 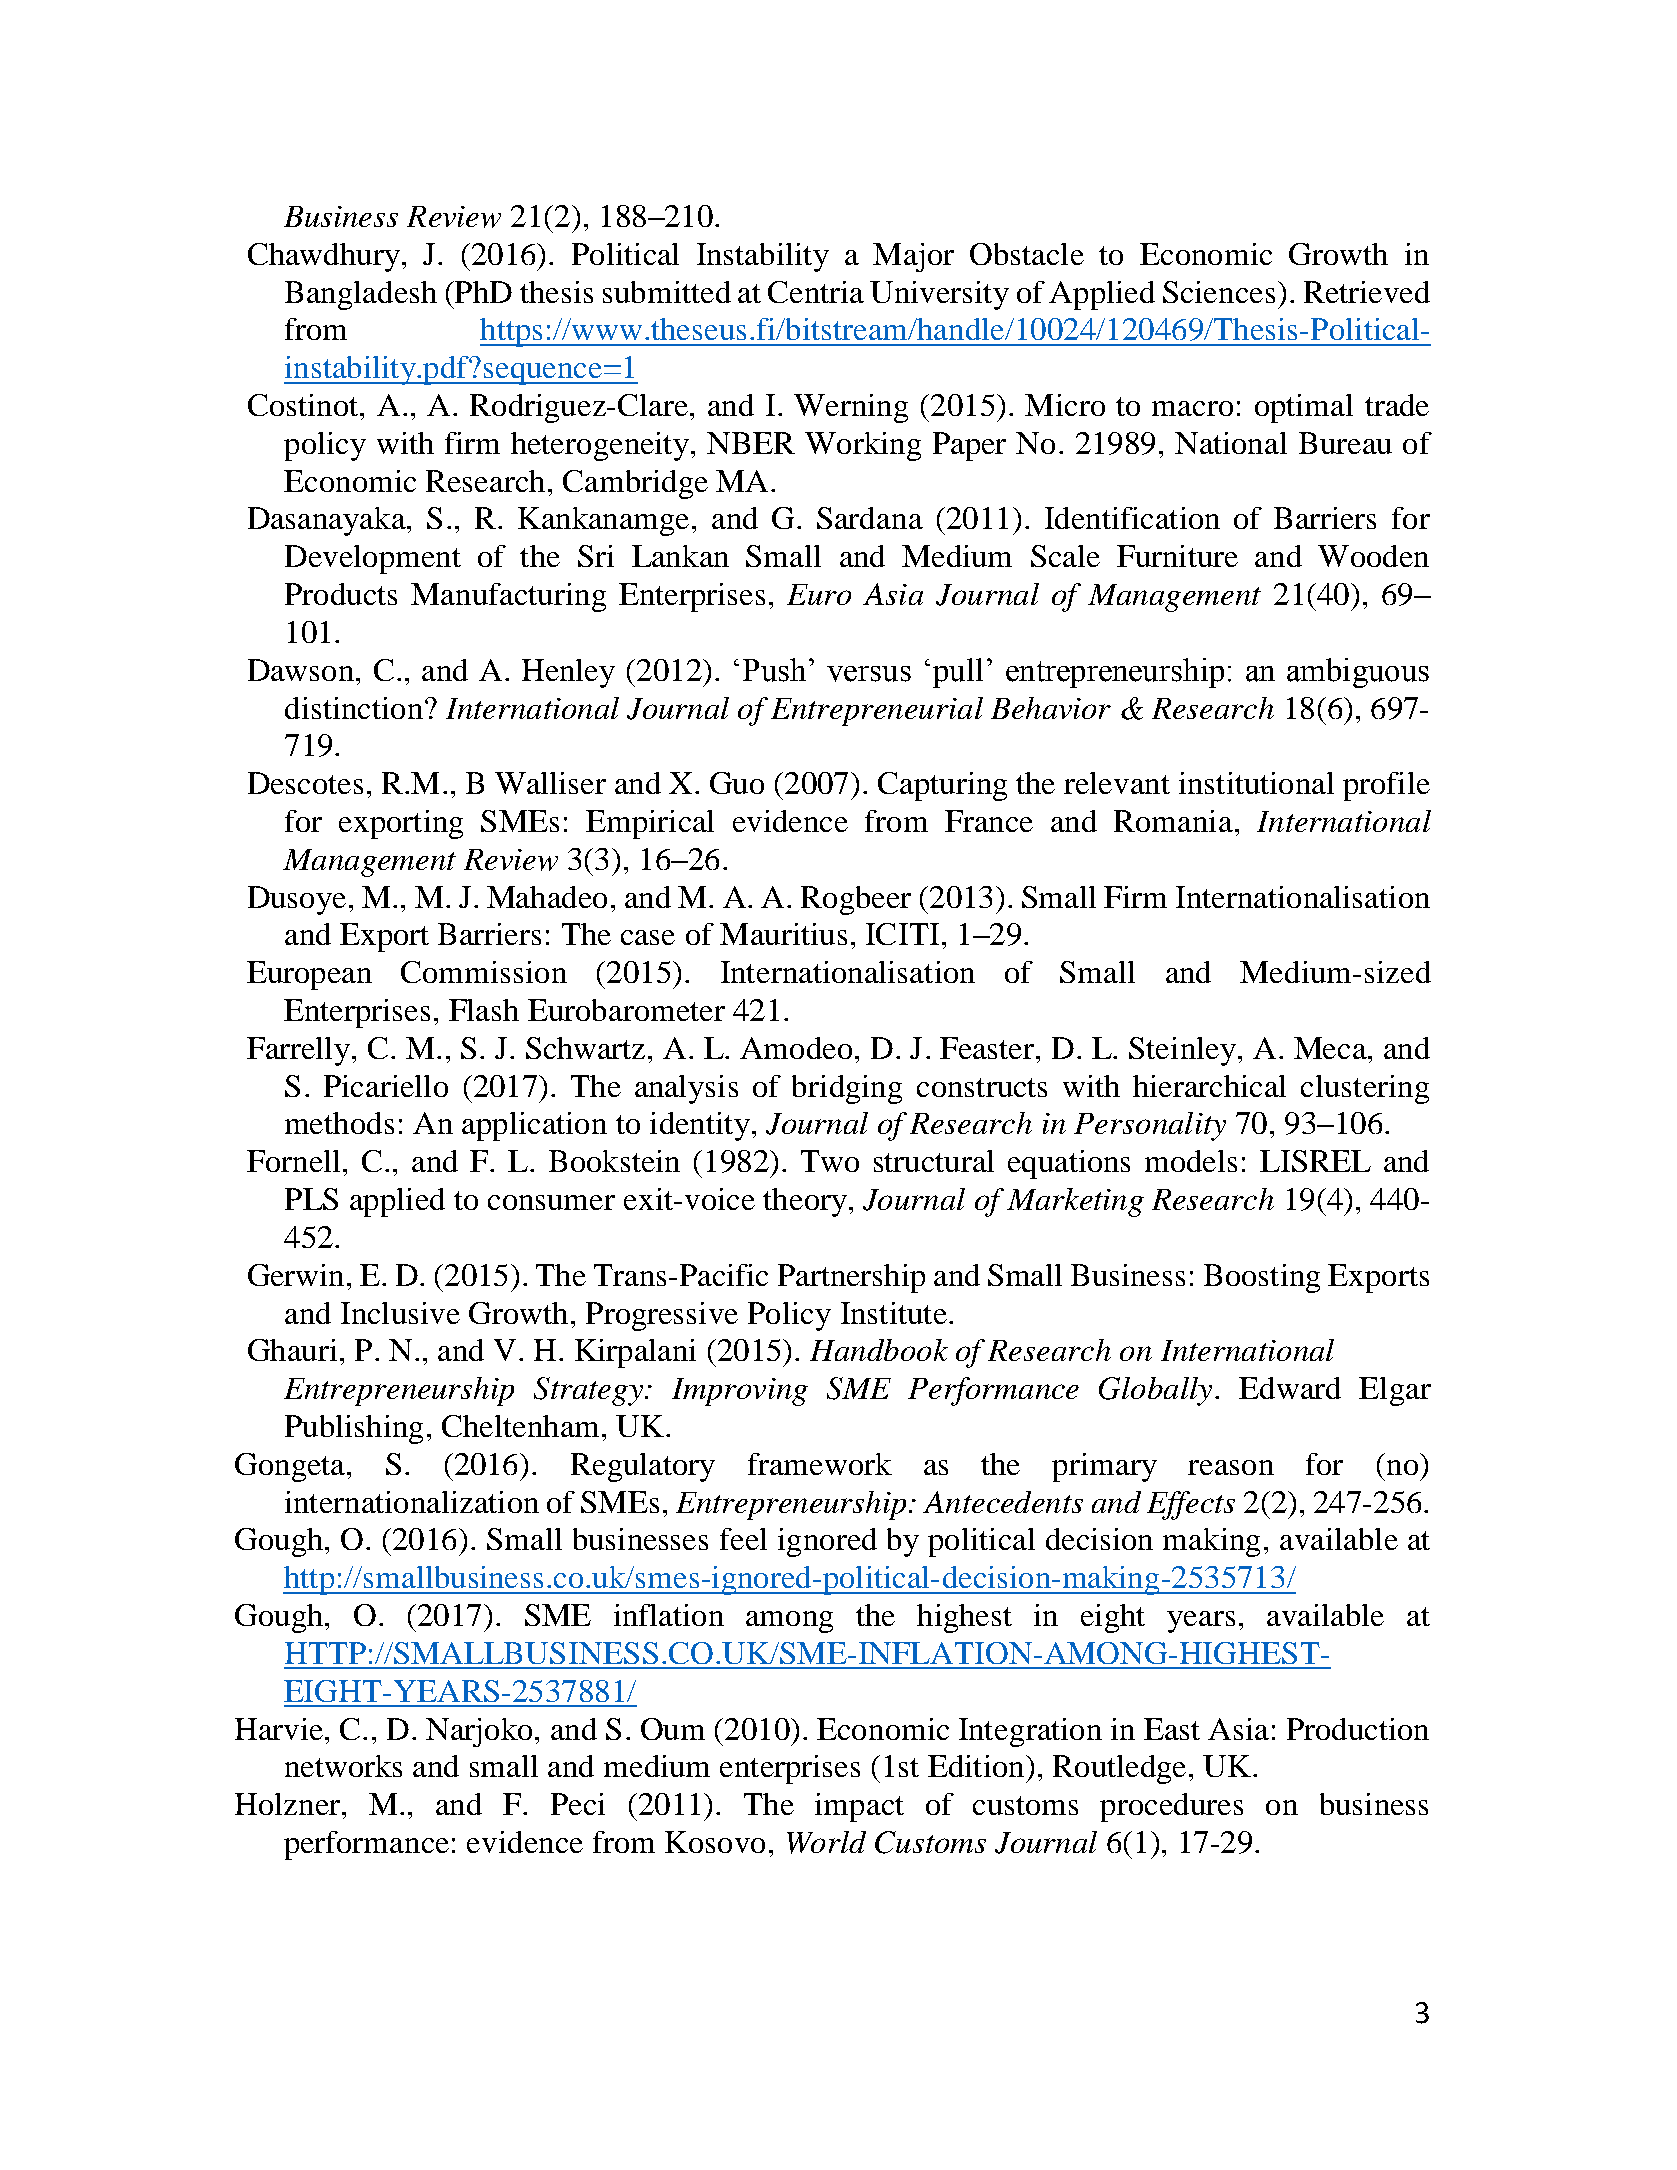 I want to click on Major, so click(x=913, y=257).
